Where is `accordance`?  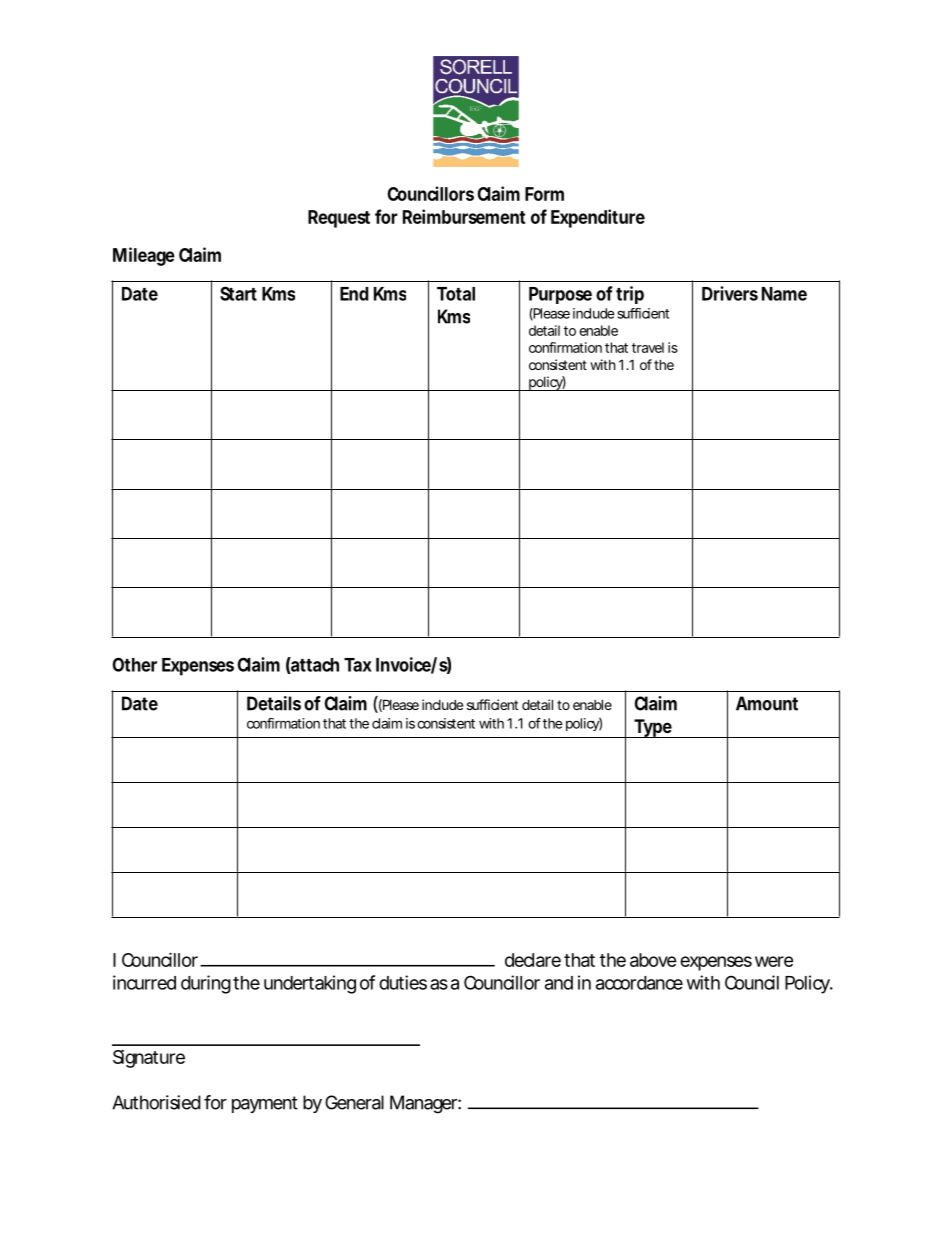
accordance is located at coordinates (639, 983).
